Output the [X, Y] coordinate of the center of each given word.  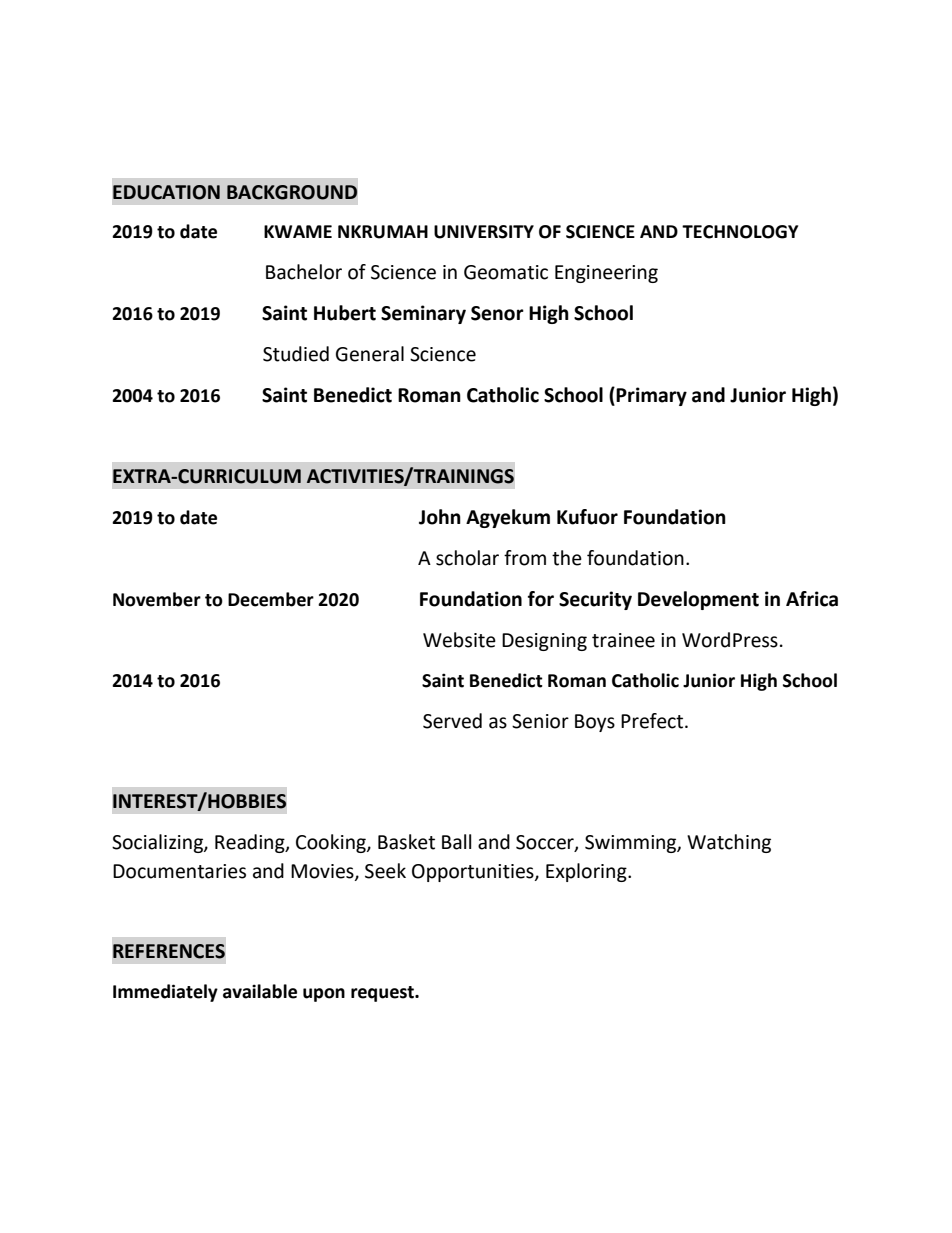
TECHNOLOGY [740, 232]
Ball [456, 842]
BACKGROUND [292, 192]
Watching [729, 843]
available [260, 991]
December [271, 599]
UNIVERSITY [484, 232]
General [370, 354]
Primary [651, 396]
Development [698, 600]
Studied [296, 354]
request [384, 994]
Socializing [158, 843]
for [541, 599]
